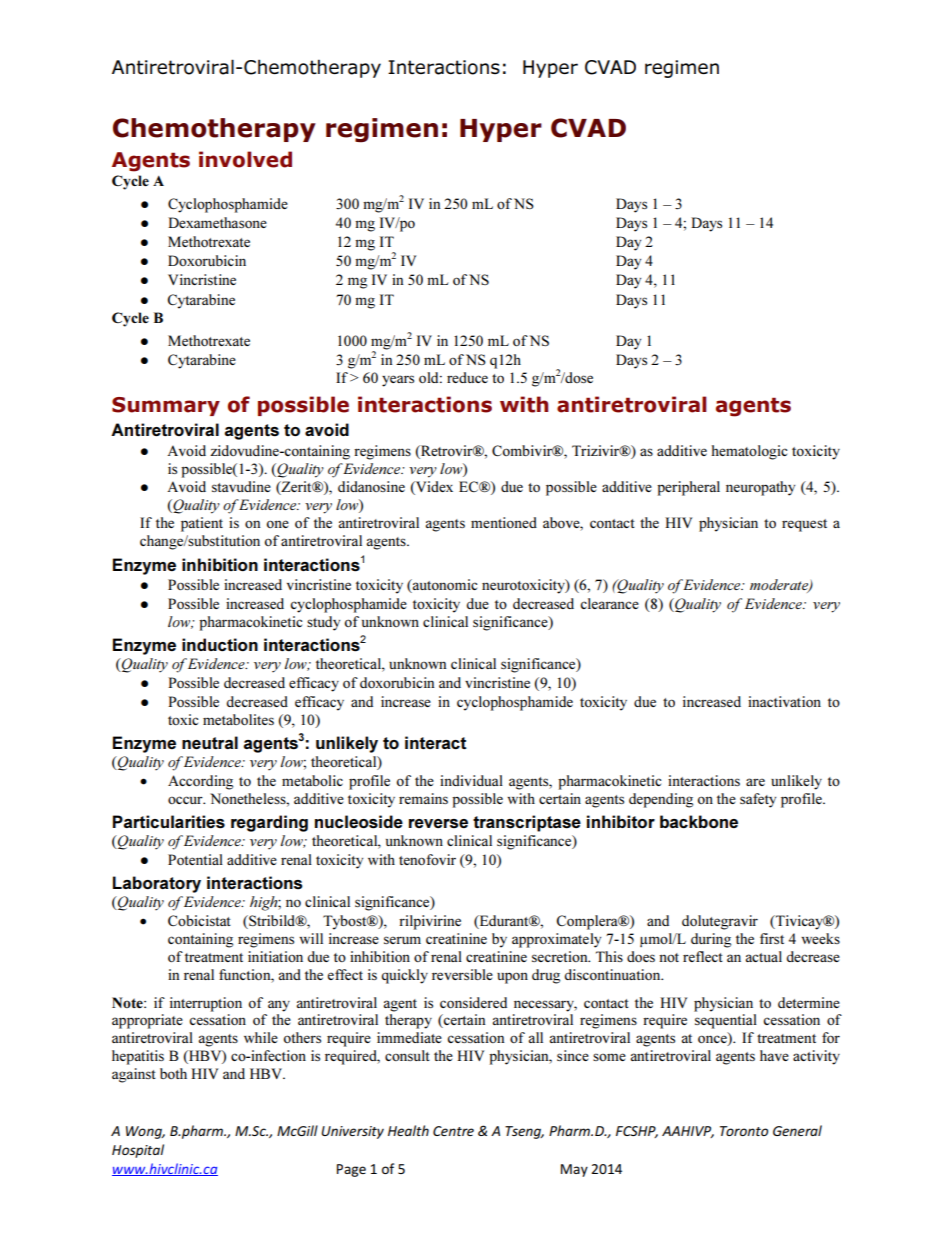  I want to click on Hospital, so click(138, 1151).
